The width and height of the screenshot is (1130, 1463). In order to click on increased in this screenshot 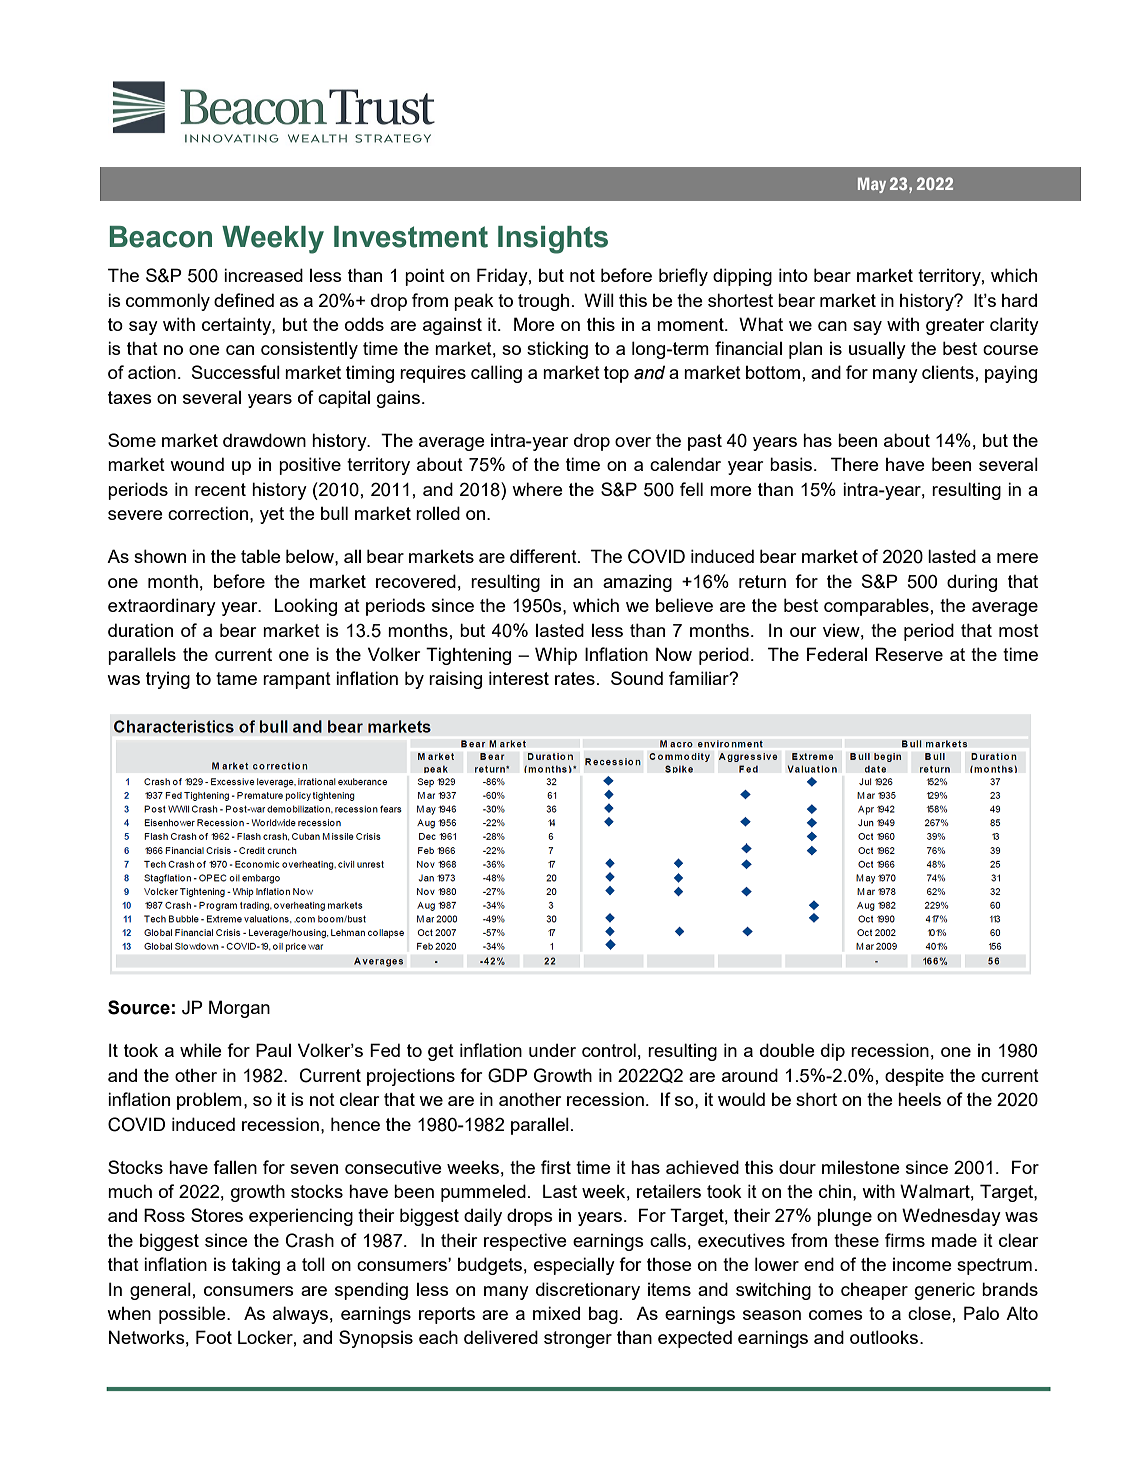, I will do `click(263, 275)`.
